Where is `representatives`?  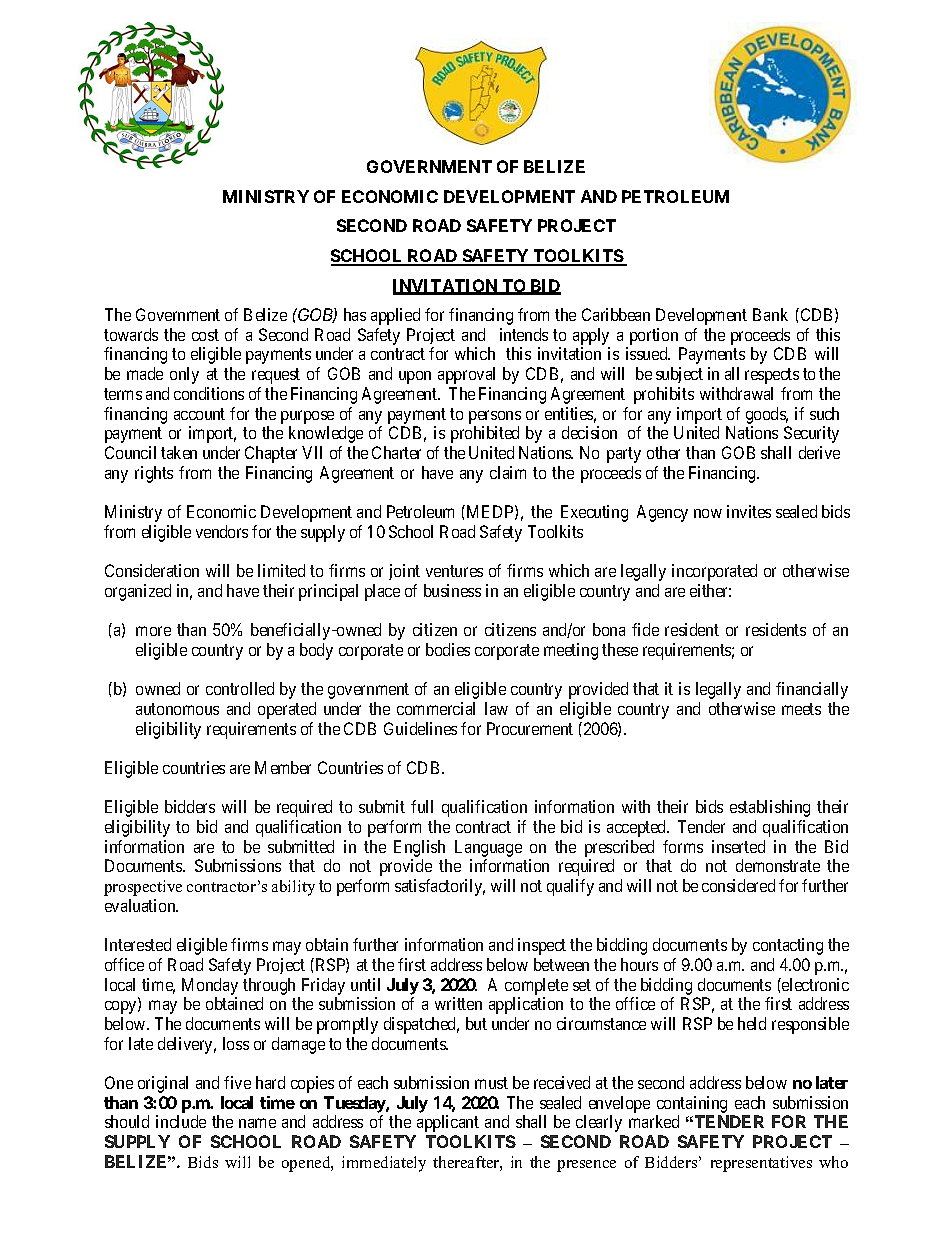 representatives is located at coordinates (761, 1164).
